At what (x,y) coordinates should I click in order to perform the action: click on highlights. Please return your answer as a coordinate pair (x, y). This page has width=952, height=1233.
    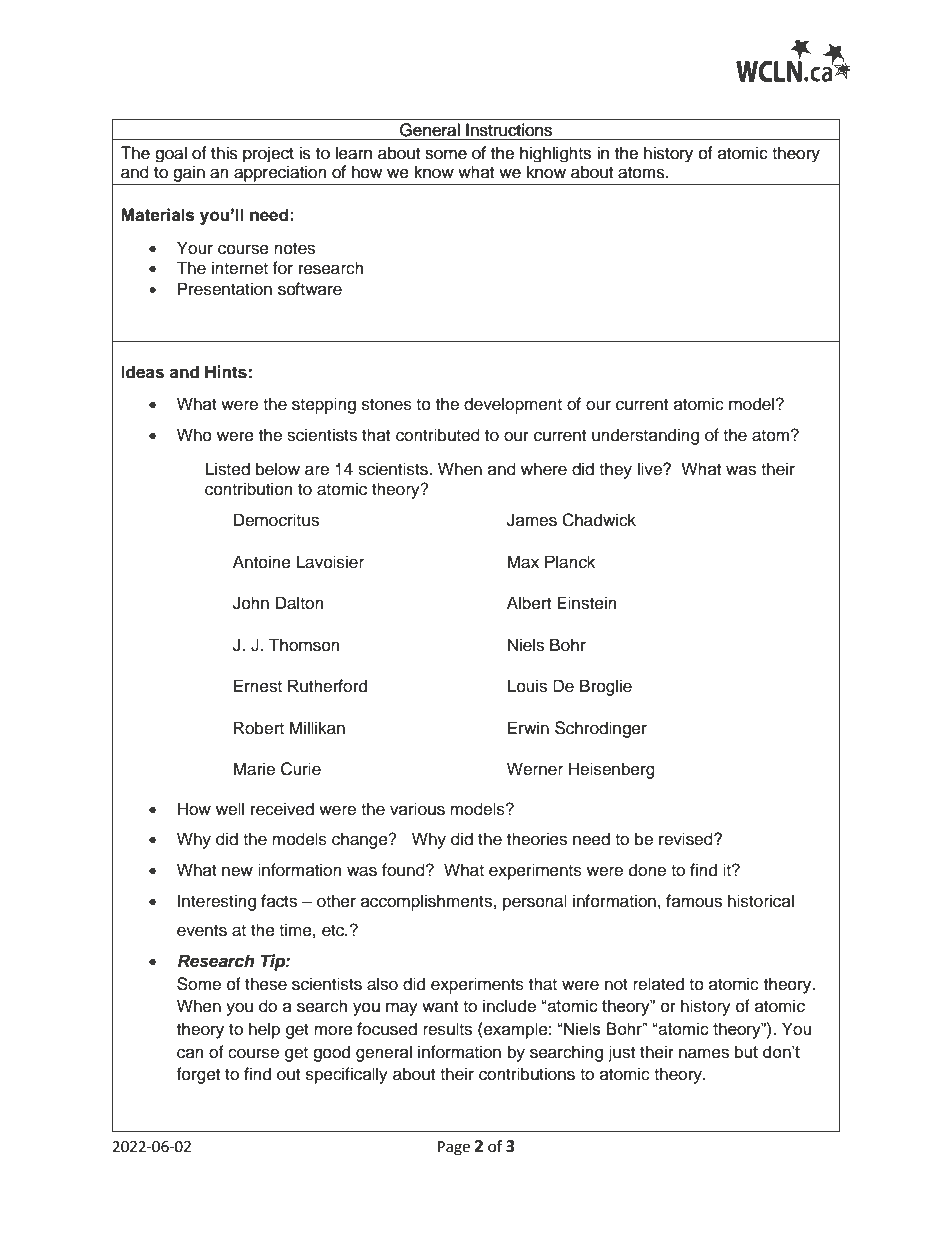
    Looking at the image, I should click on (555, 154).
